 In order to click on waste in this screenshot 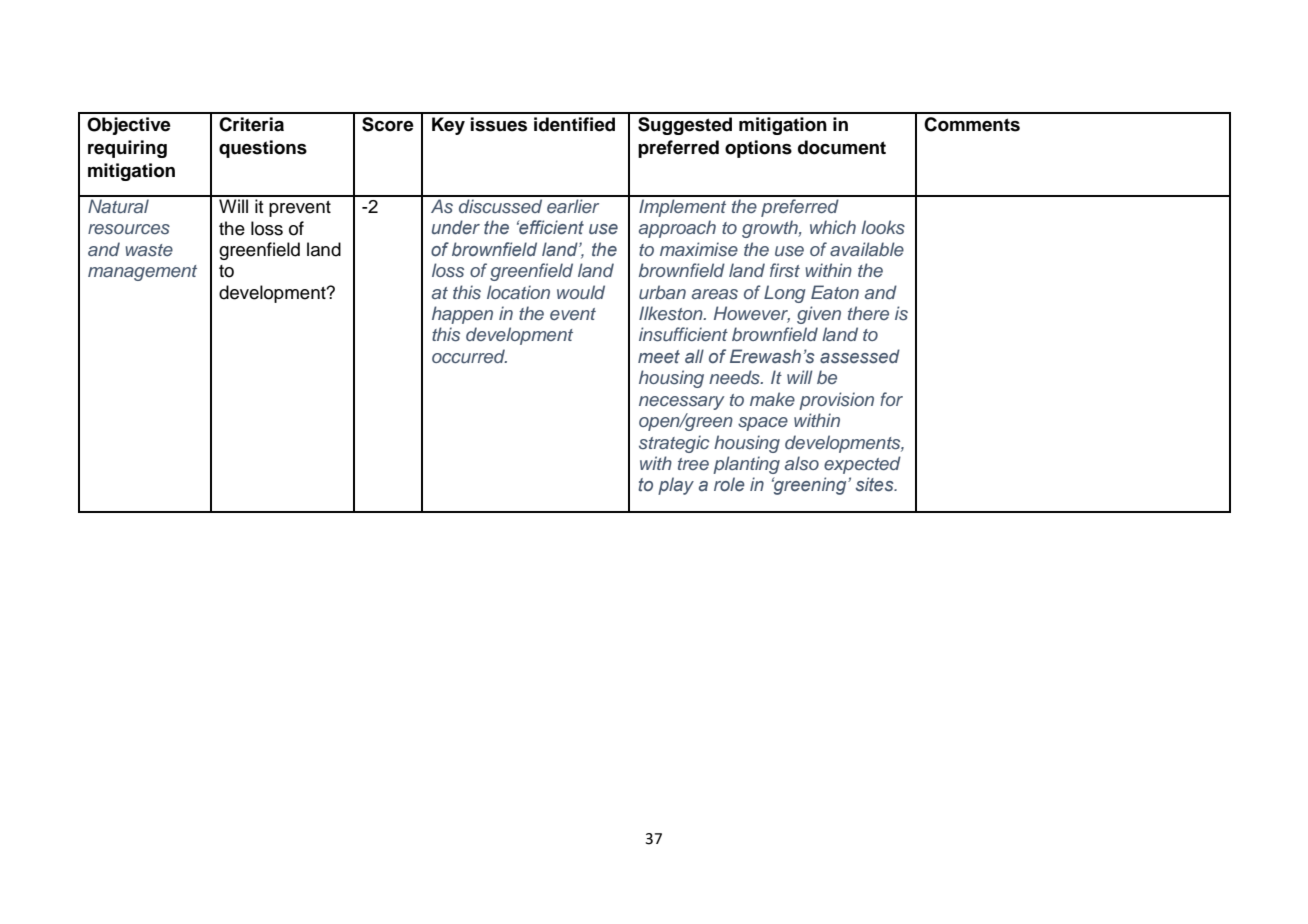, I will do `click(149, 250)`.
